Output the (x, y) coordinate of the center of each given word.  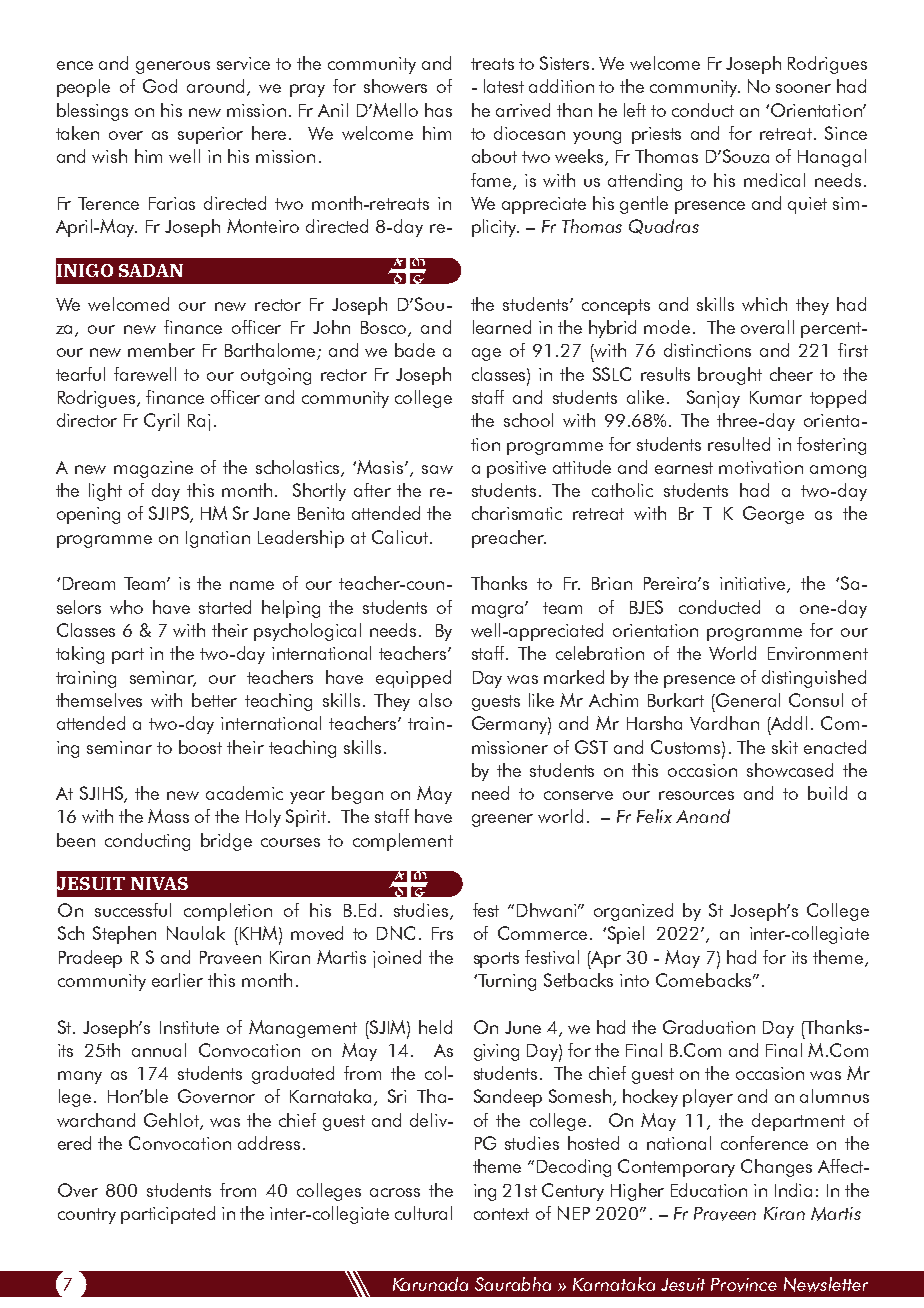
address (269, 1143)
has (438, 110)
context (501, 1214)
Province (744, 1285)
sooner (803, 88)
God (160, 86)
